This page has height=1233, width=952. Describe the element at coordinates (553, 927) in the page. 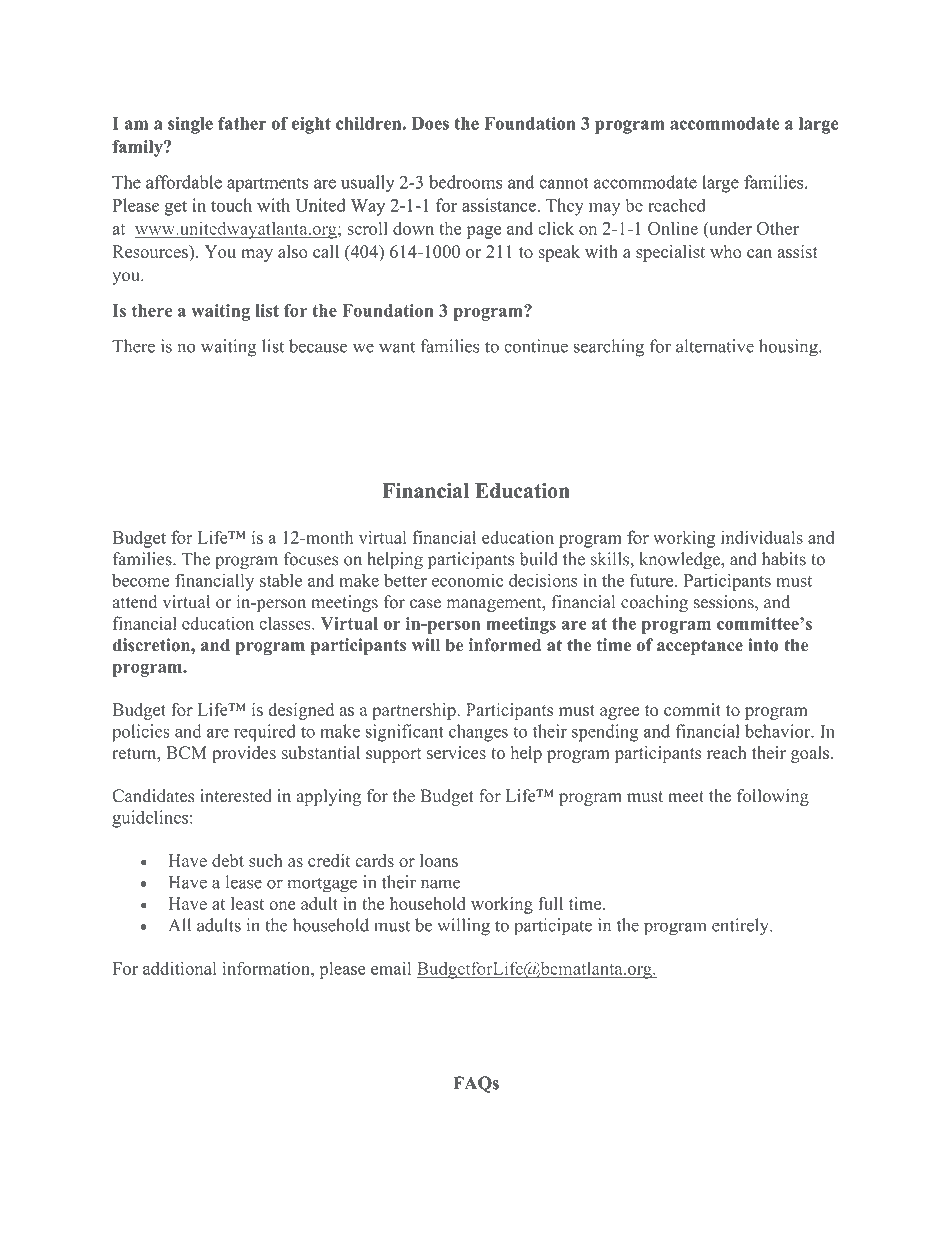

I see `participate` at that location.
